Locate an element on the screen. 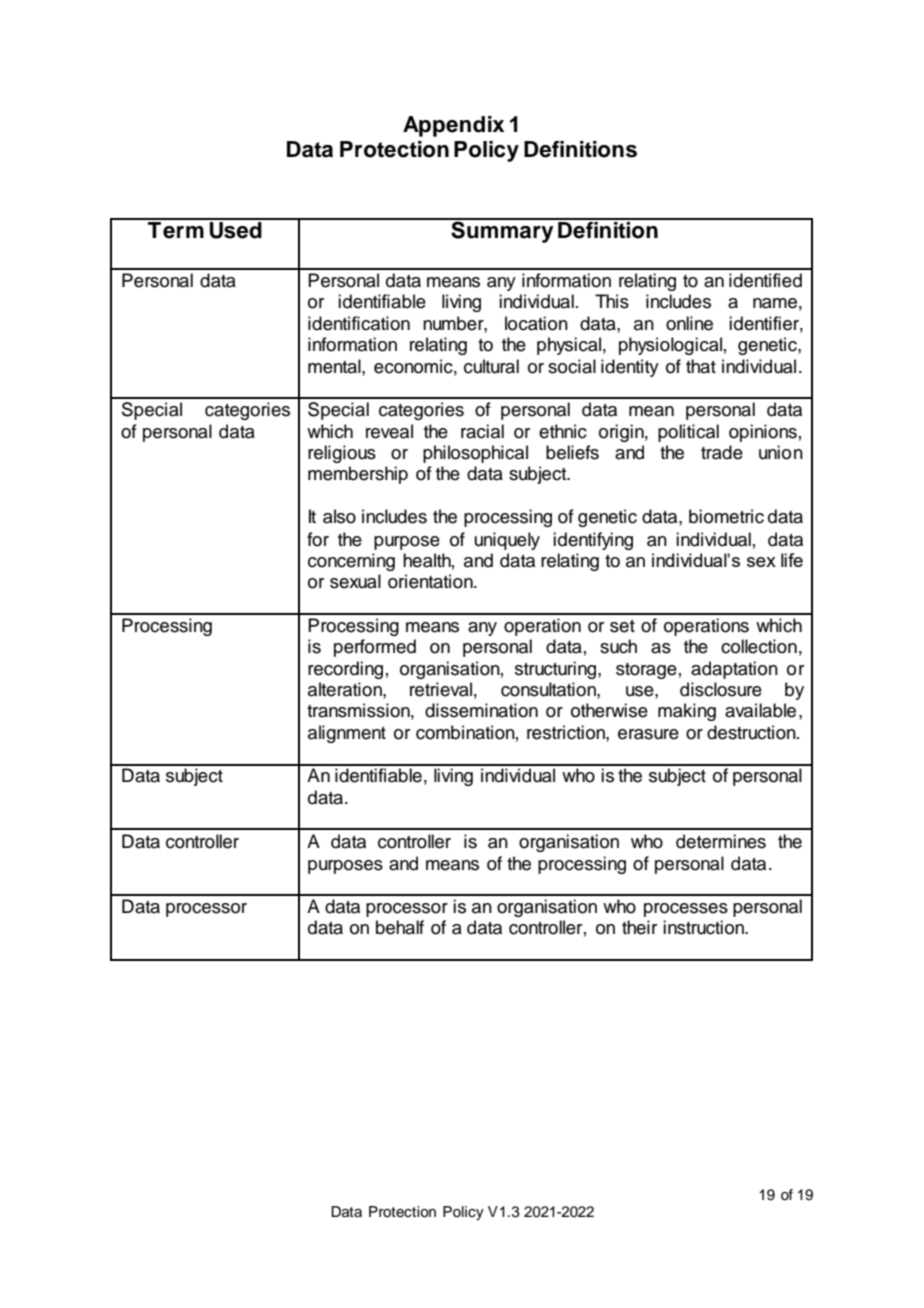 This screenshot has height=1308, width=924. behalf is located at coordinates (400, 927).
